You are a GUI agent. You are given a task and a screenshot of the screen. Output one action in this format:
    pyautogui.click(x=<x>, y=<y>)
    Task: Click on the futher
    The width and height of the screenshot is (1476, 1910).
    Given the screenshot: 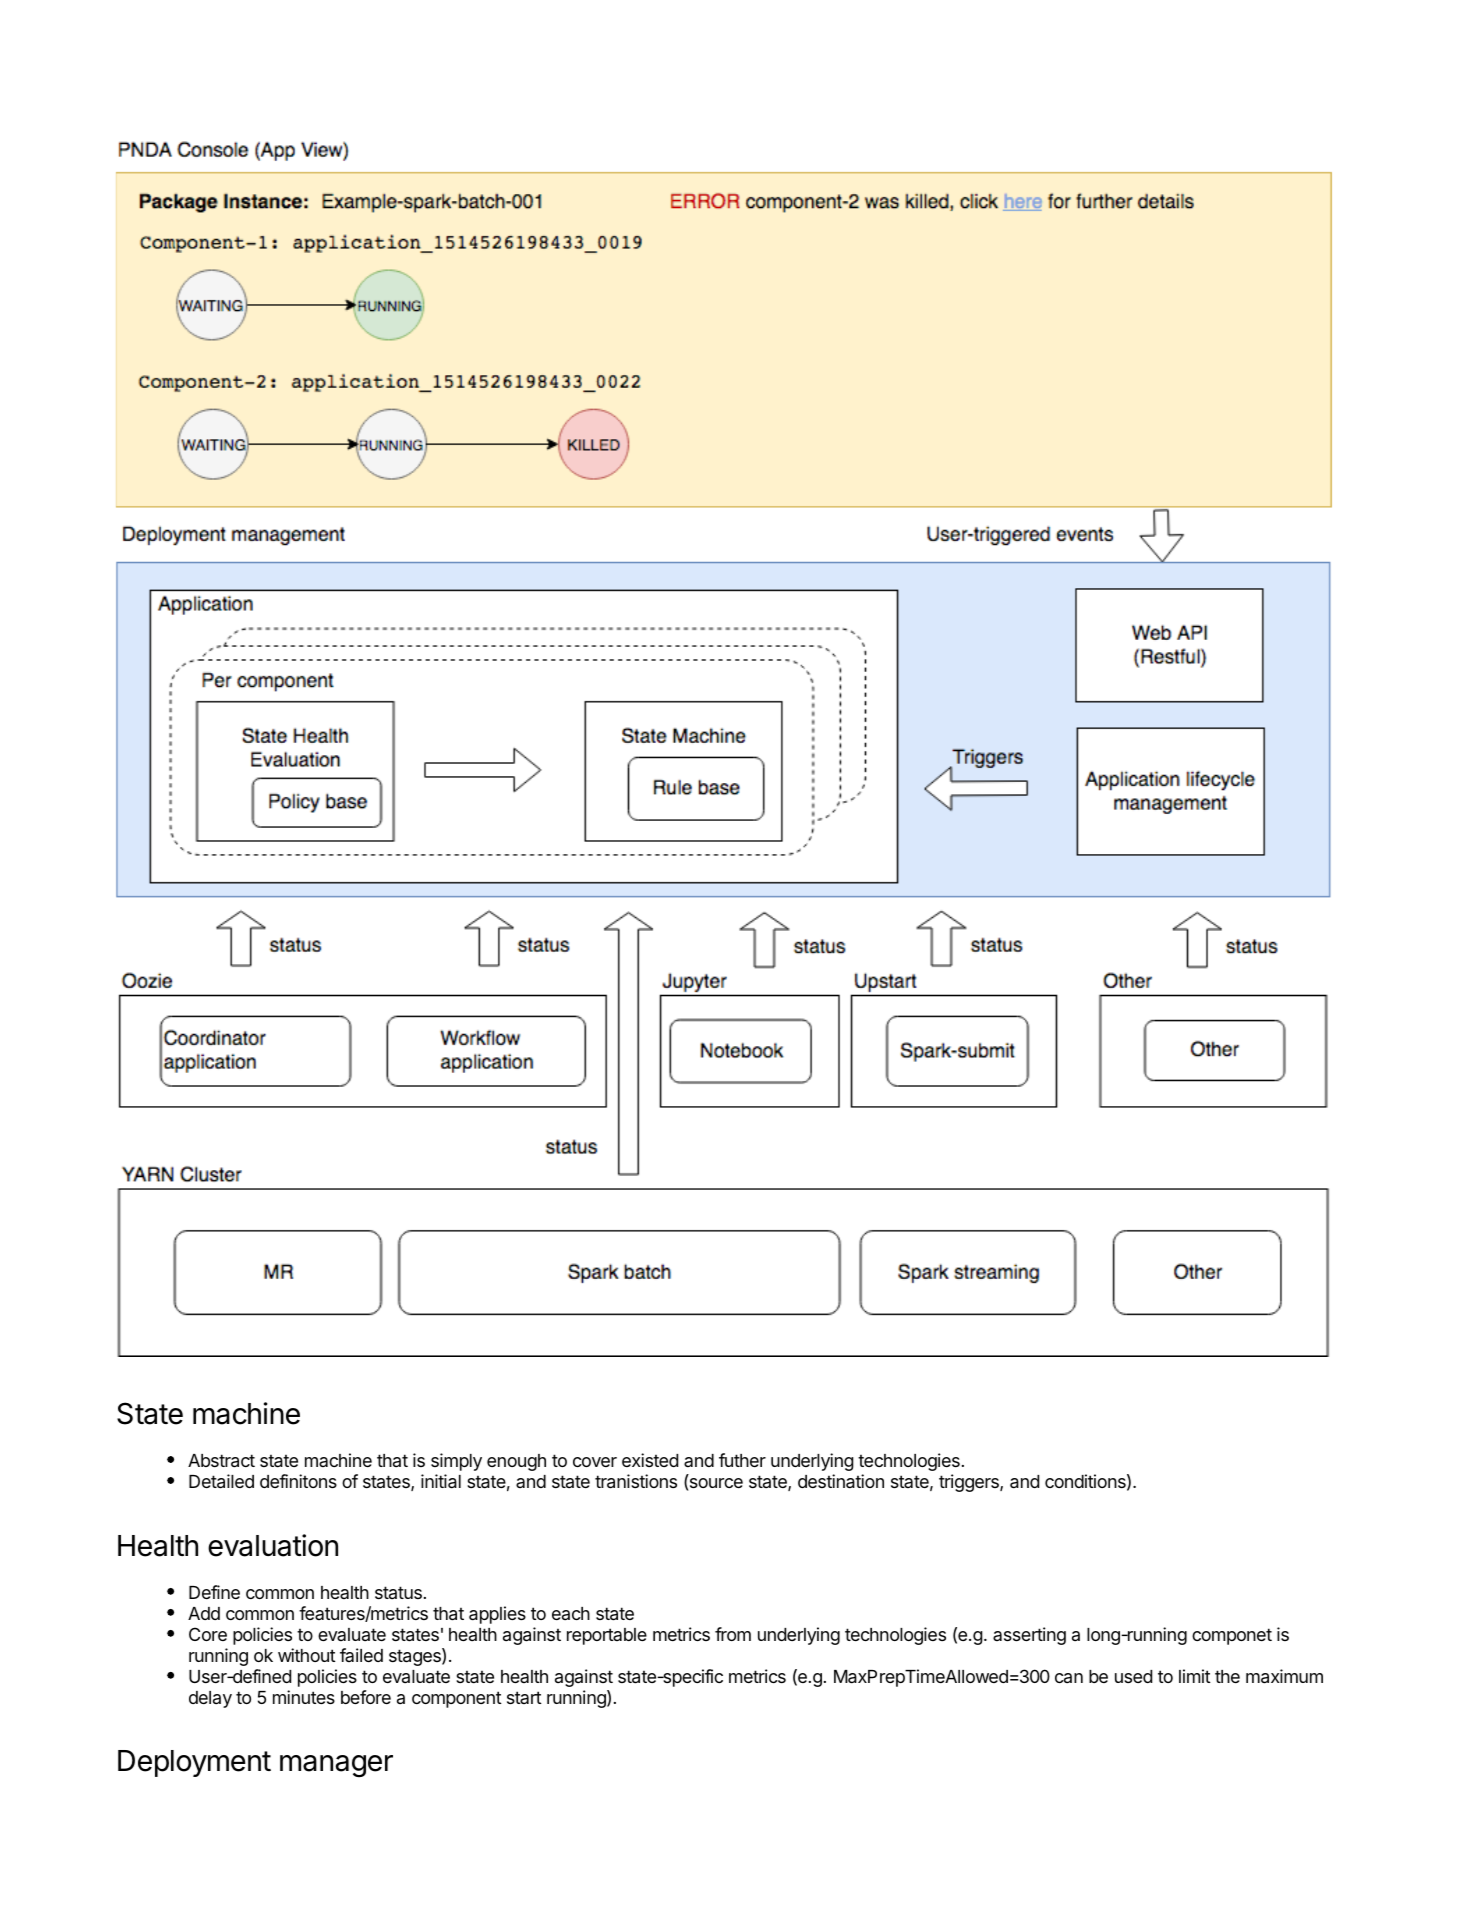 What is the action you would take?
    pyautogui.click(x=742, y=1460)
